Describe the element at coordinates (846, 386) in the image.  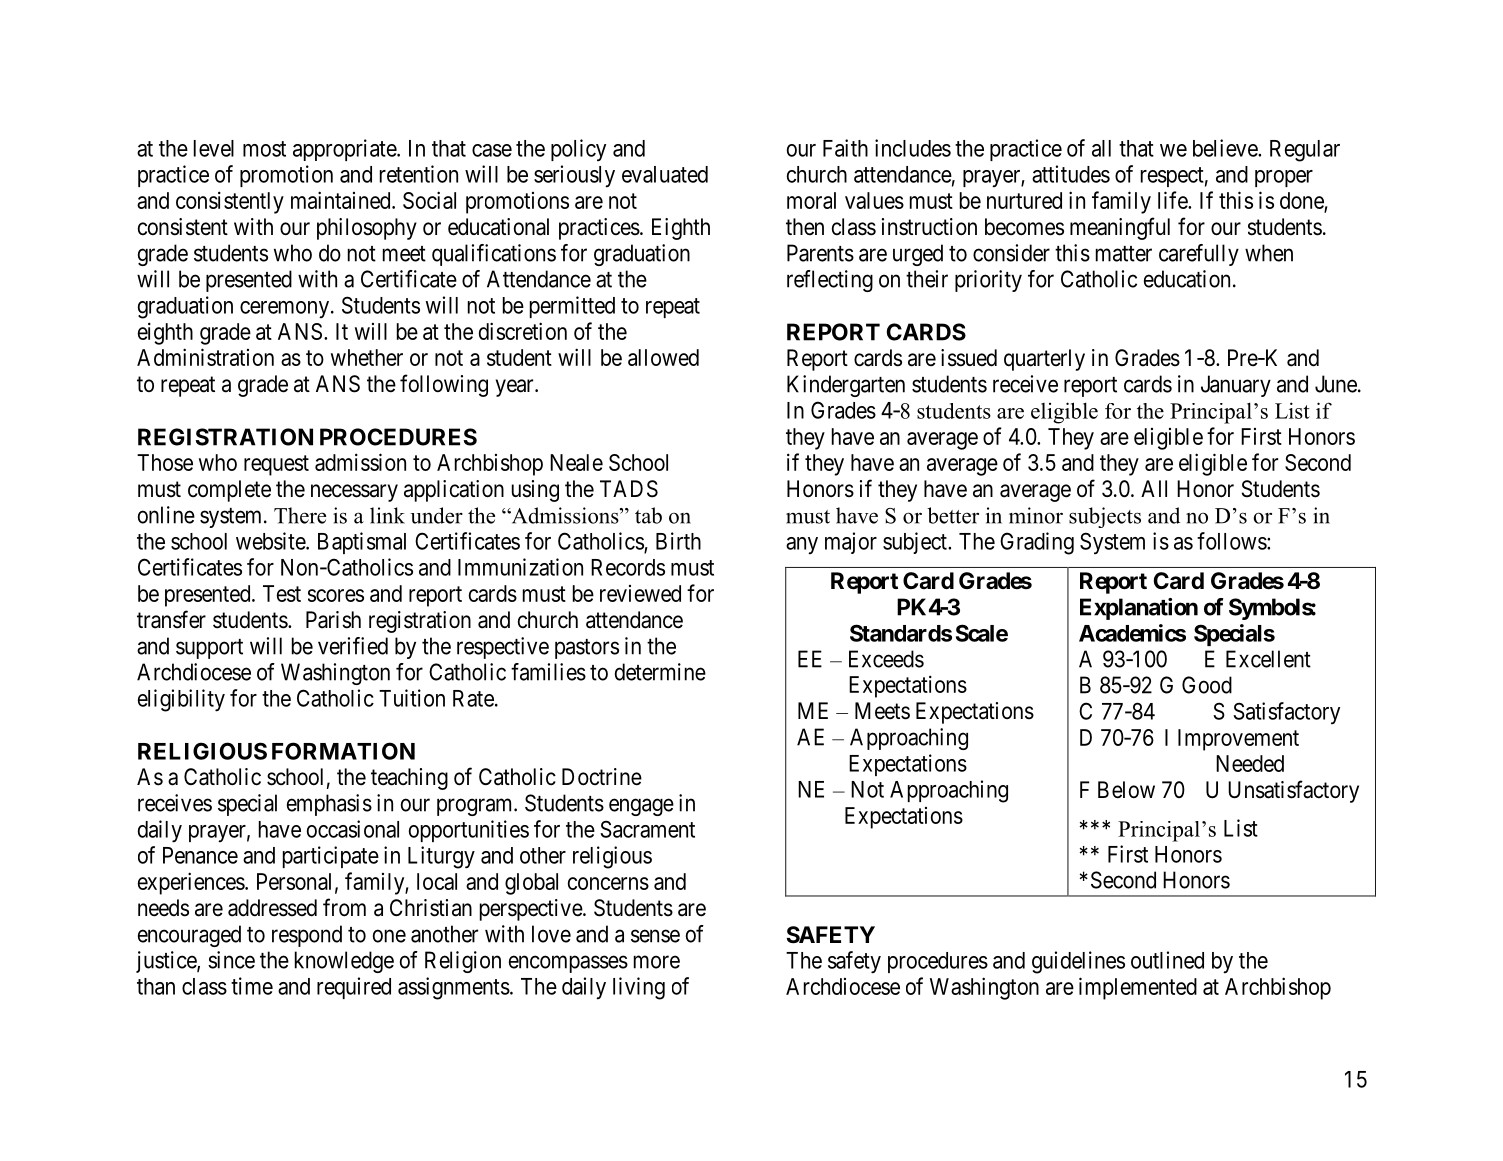
I see `Kindergarten` at that location.
